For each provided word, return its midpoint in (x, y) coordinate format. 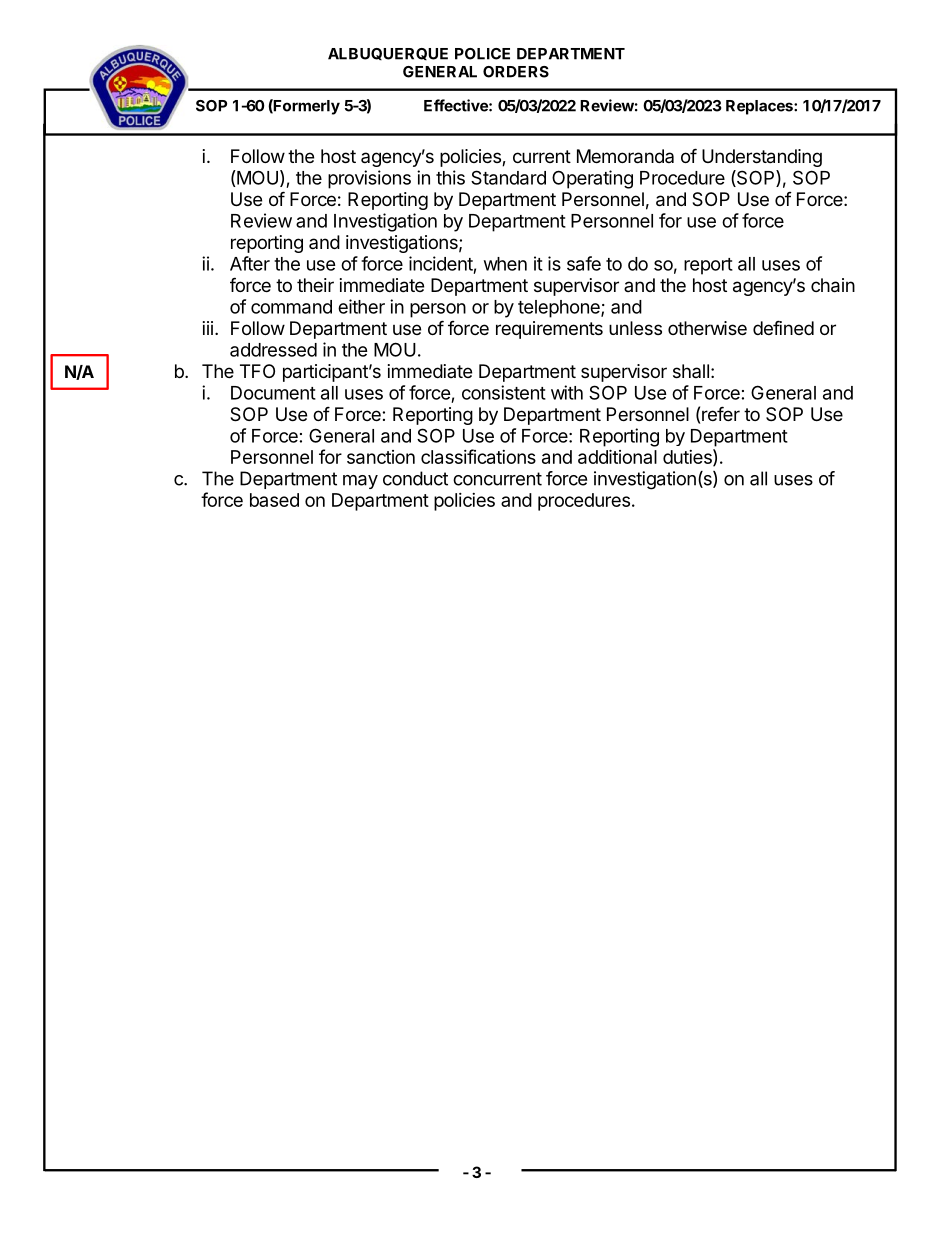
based (274, 500)
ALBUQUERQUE (388, 54)
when (505, 264)
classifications (478, 456)
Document (273, 393)
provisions (369, 179)
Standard (508, 177)
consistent (504, 392)
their (315, 285)
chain (833, 285)
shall (691, 371)
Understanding (762, 158)
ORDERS (516, 72)
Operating (592, 179)
